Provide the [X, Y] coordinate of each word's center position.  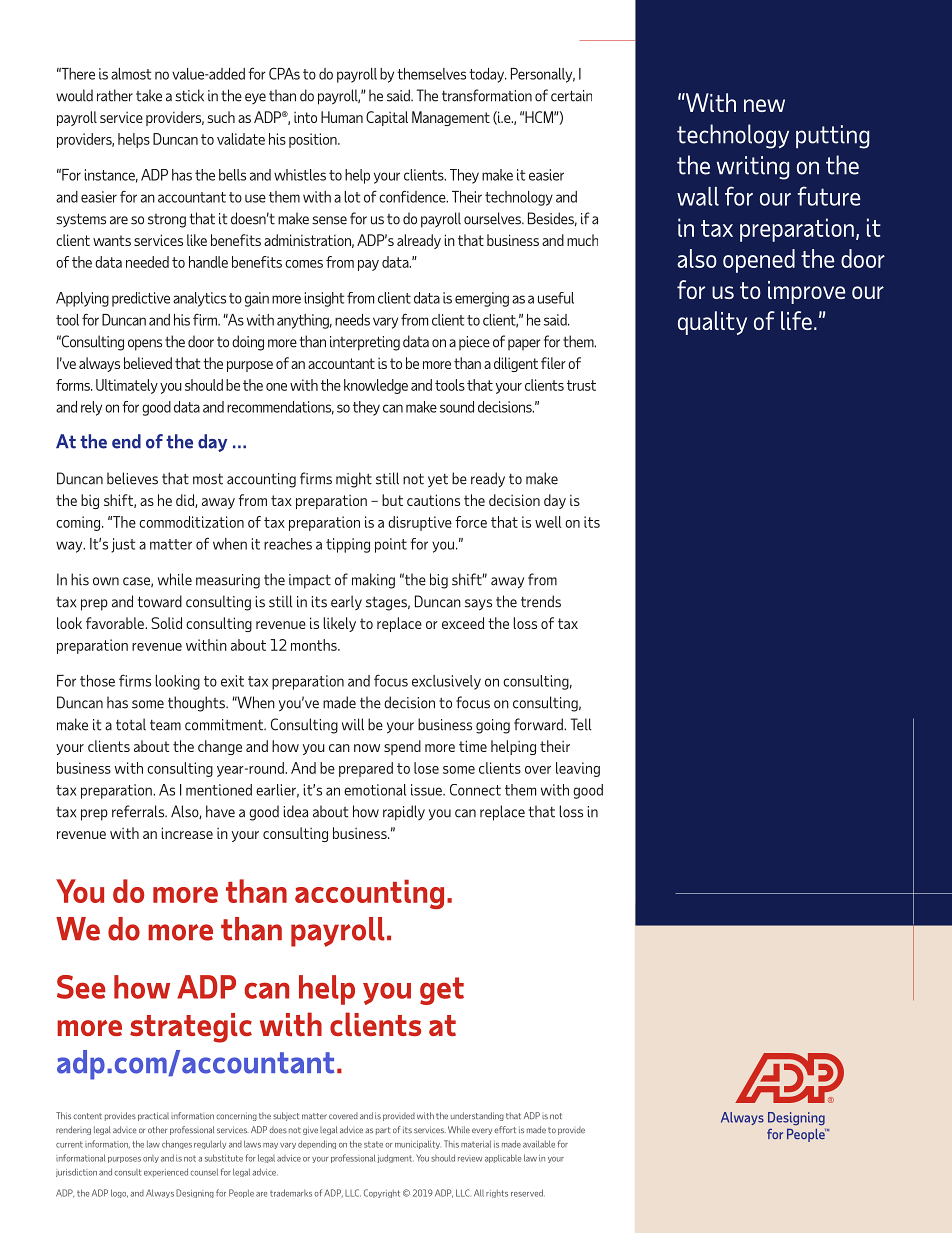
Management [451, 118]
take [149, 95]
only [151, 1159]
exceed [463, 623]
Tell [581, 724]
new [764, 105]
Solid [166, 623]
